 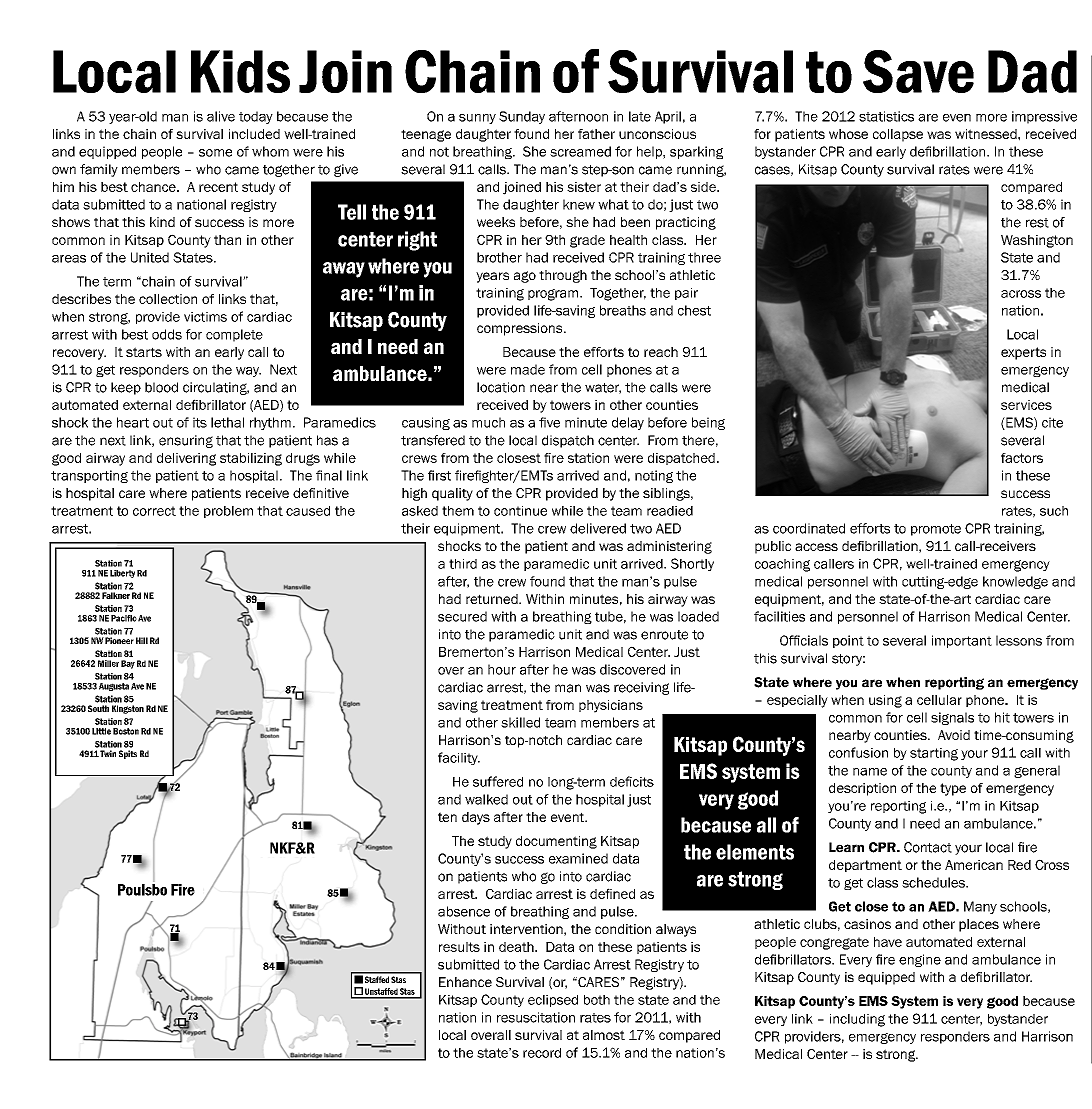 What do you see at coordinates (465, 982) in the image?
I see `Enhance` at bounding box center [465, 982].
